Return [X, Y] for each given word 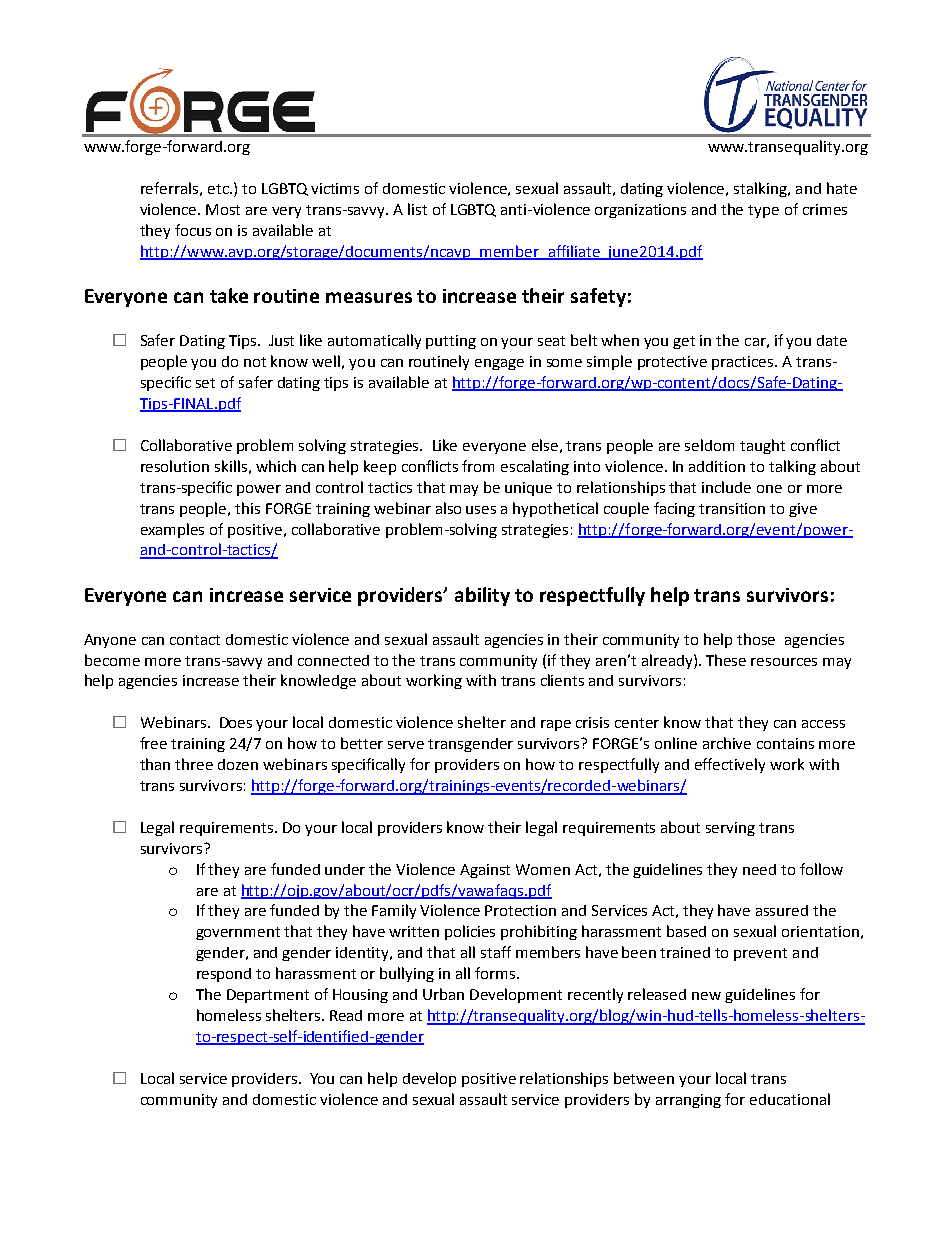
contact [195, 640]
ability [482, 596]
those [756, 639]
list [417, 209]
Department [268, 996]
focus [193, 230]
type [763, 211]
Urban [443, 994]
